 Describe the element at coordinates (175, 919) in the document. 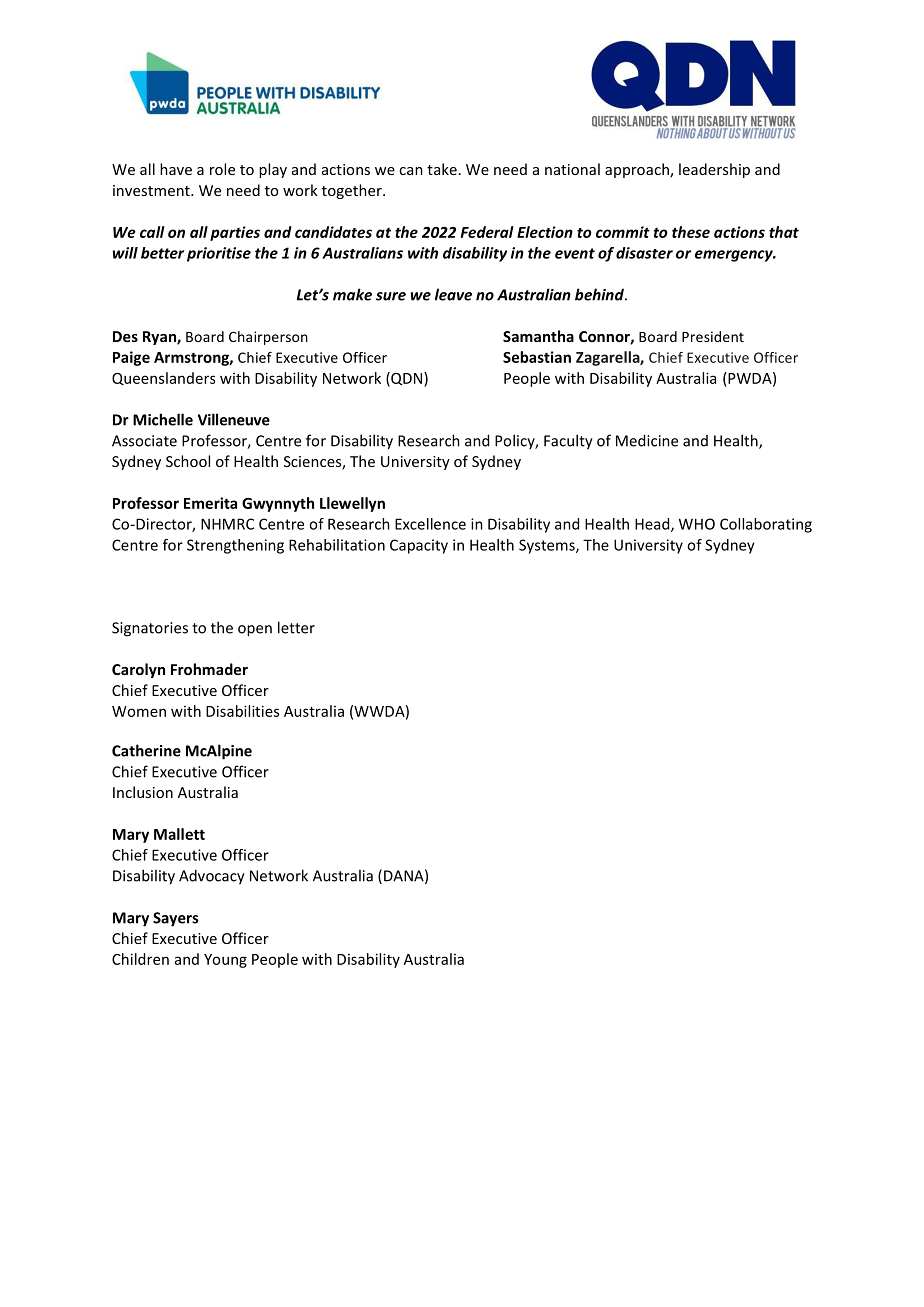

I see `Sayers` at that location.
